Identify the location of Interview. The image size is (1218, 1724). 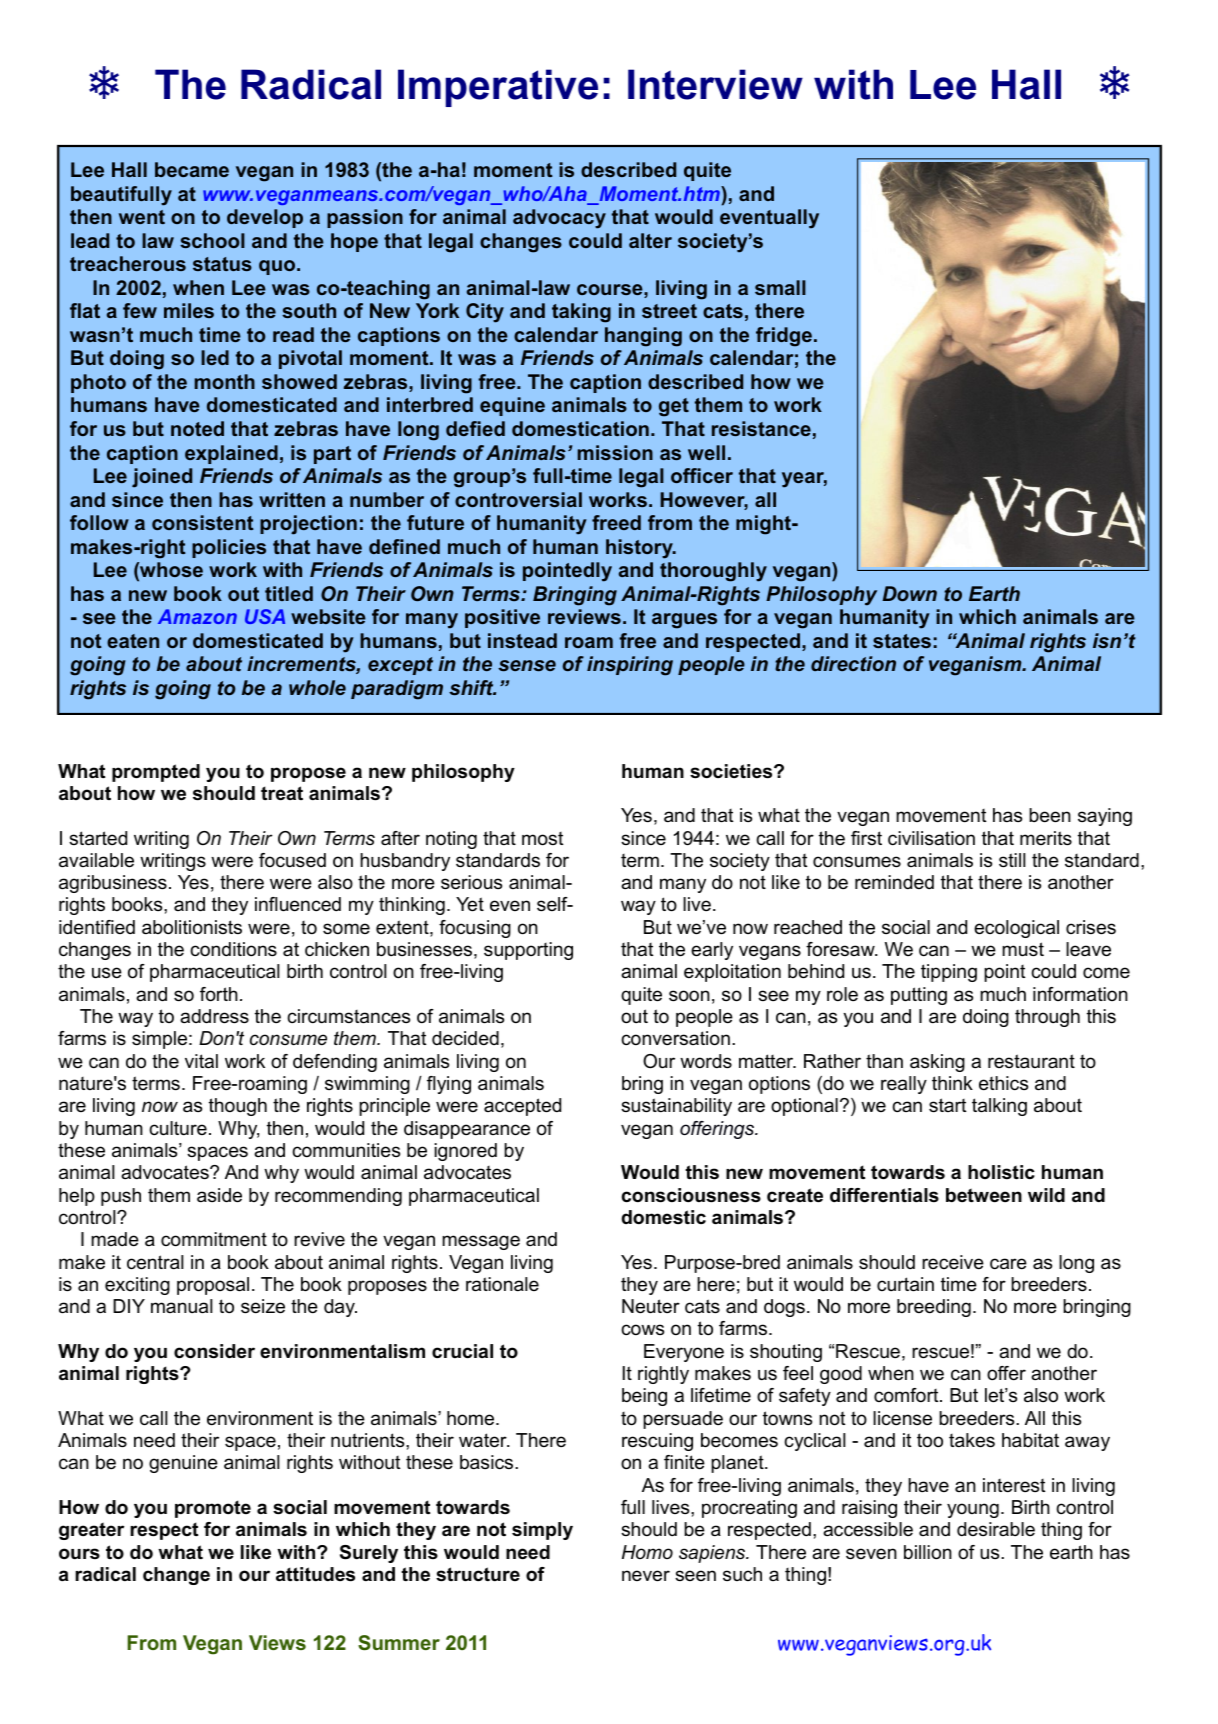
(715, 84).
